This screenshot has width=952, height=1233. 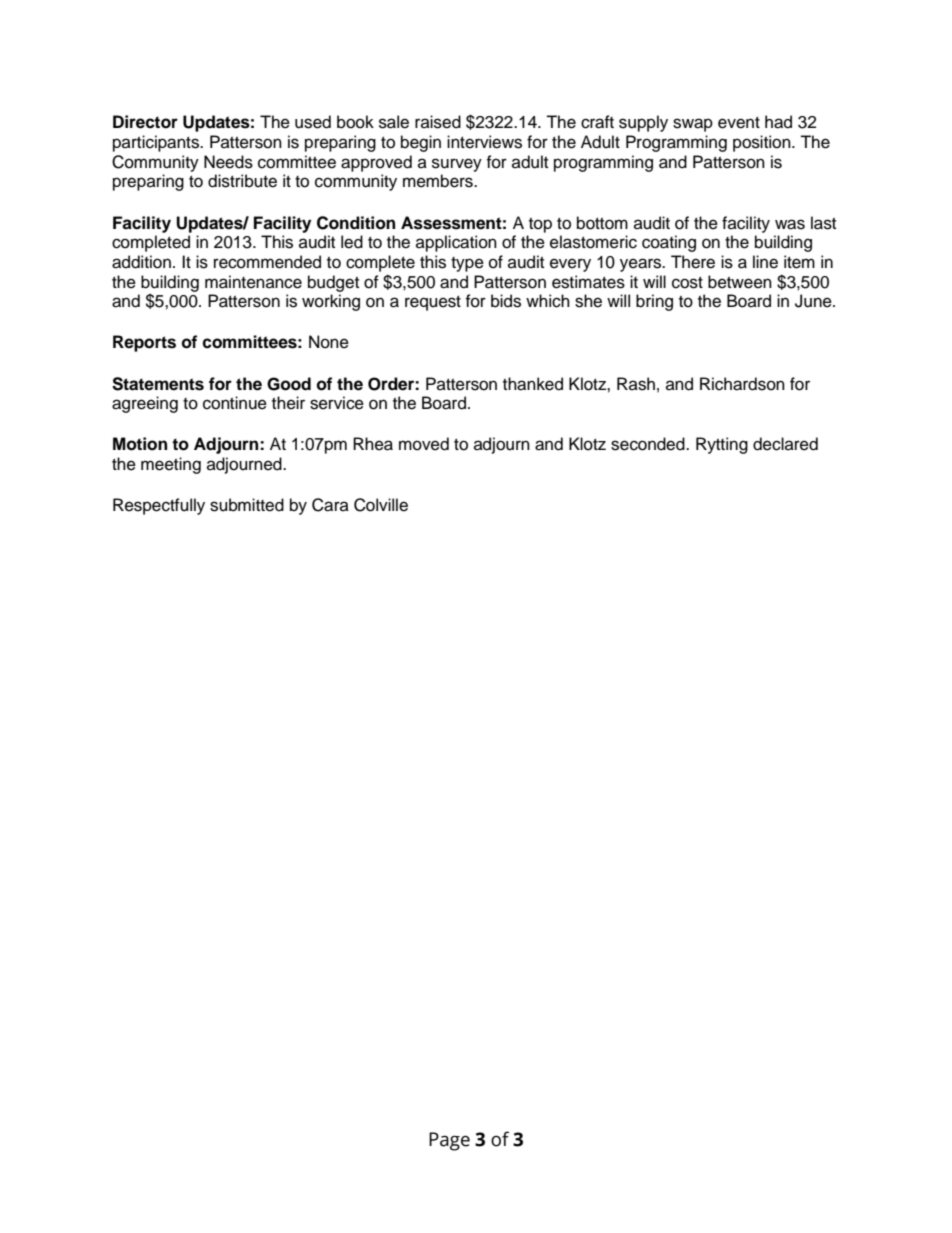 I want to click on Needs, so click(x=228, y=162).
